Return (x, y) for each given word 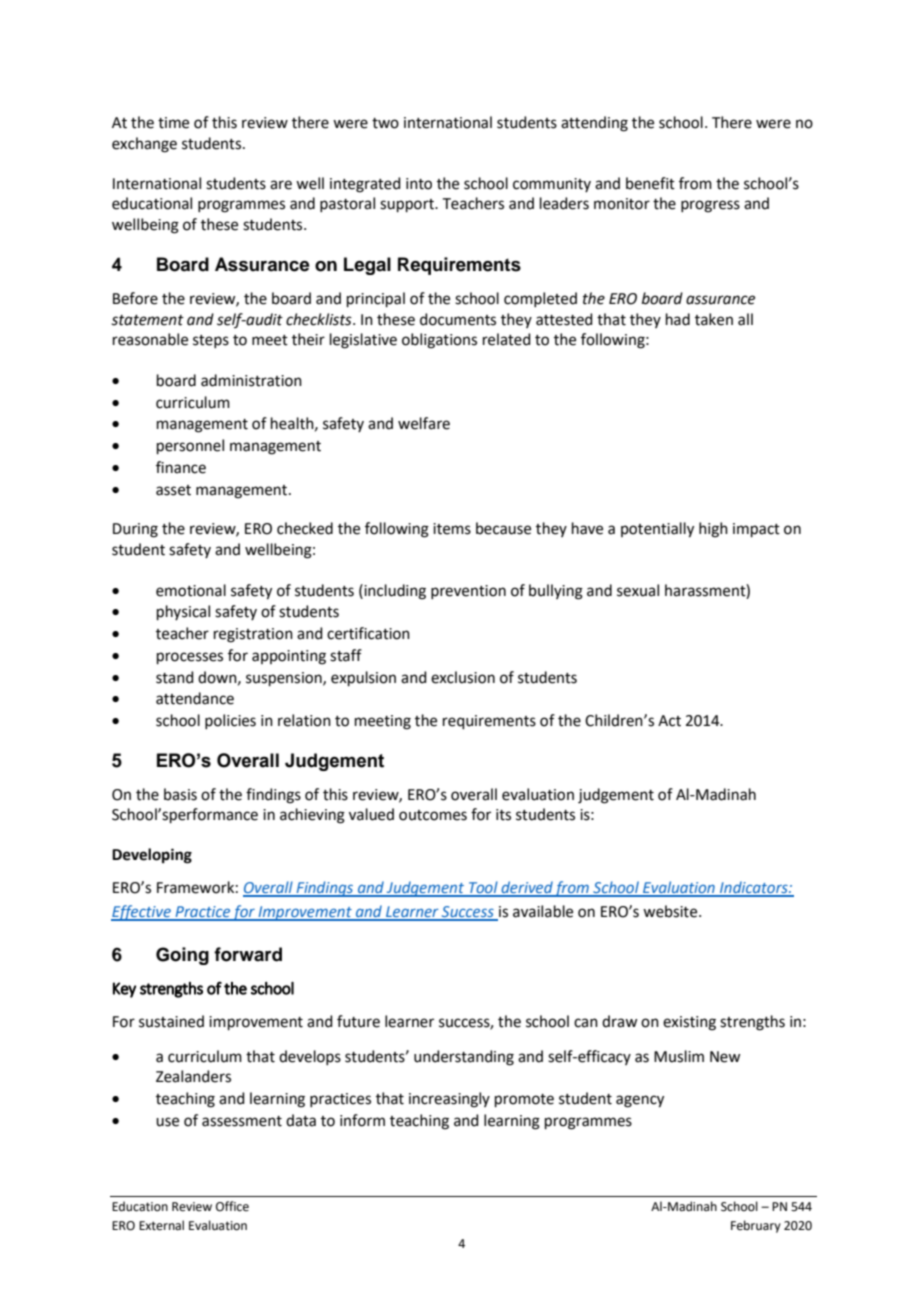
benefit (650, 183)
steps (211, 341)
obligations (439, 341)
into (419, 184)
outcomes (433, 815)
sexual (638, 590)
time (173, 123)
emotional (191, 590)
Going (182, 956)
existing (689, 1023)
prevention (468, 592)
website (671, 911)
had (678, 319)
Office (232, 1206)
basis (180, 794)
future (358, 1021)
